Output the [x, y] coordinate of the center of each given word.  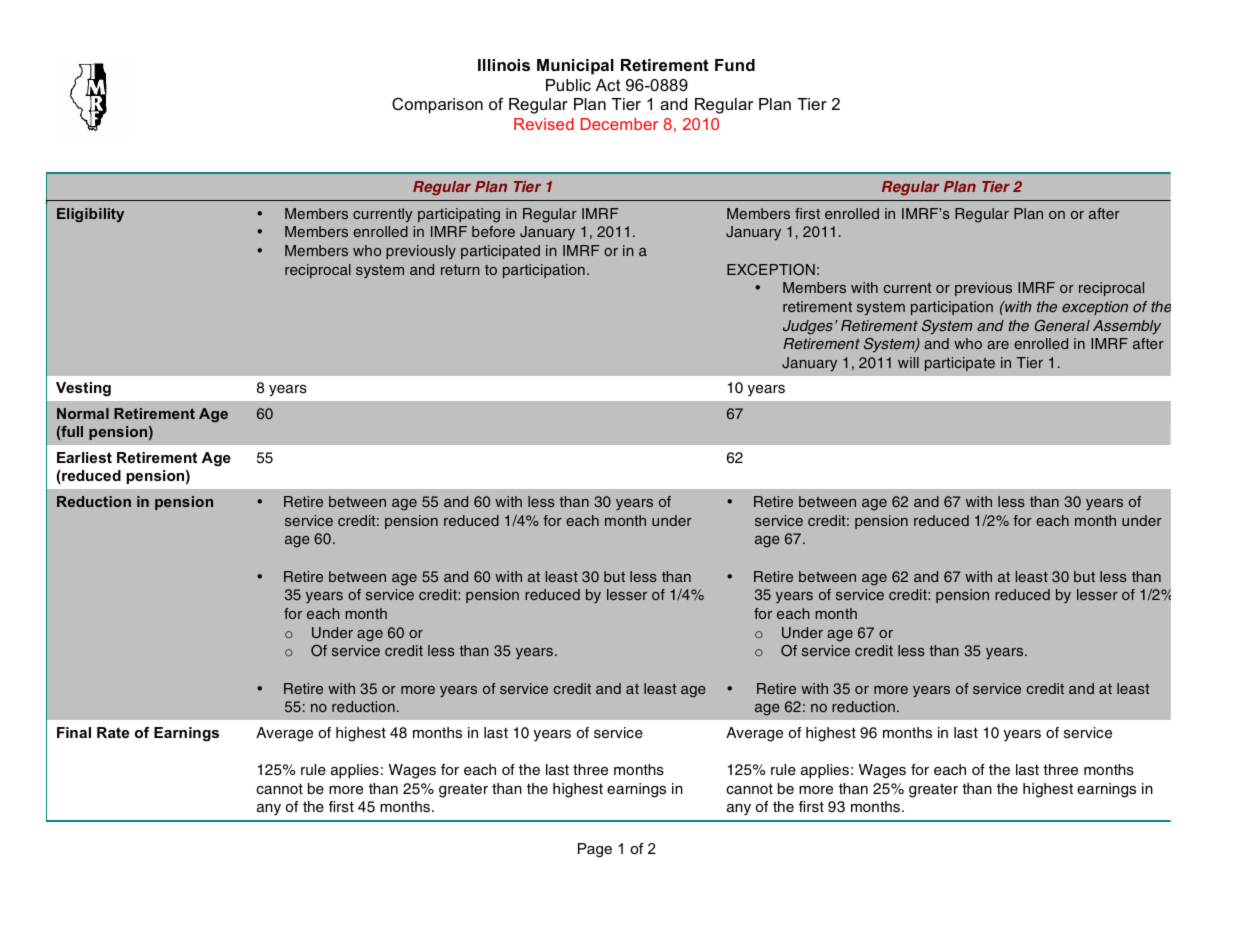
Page [595, 850]
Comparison [437, 106]
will [908, 362]
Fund [735, 65]
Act [608, 85]
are [998, 345]
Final [74, 732]
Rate [113, 732]
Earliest [84, 457]
